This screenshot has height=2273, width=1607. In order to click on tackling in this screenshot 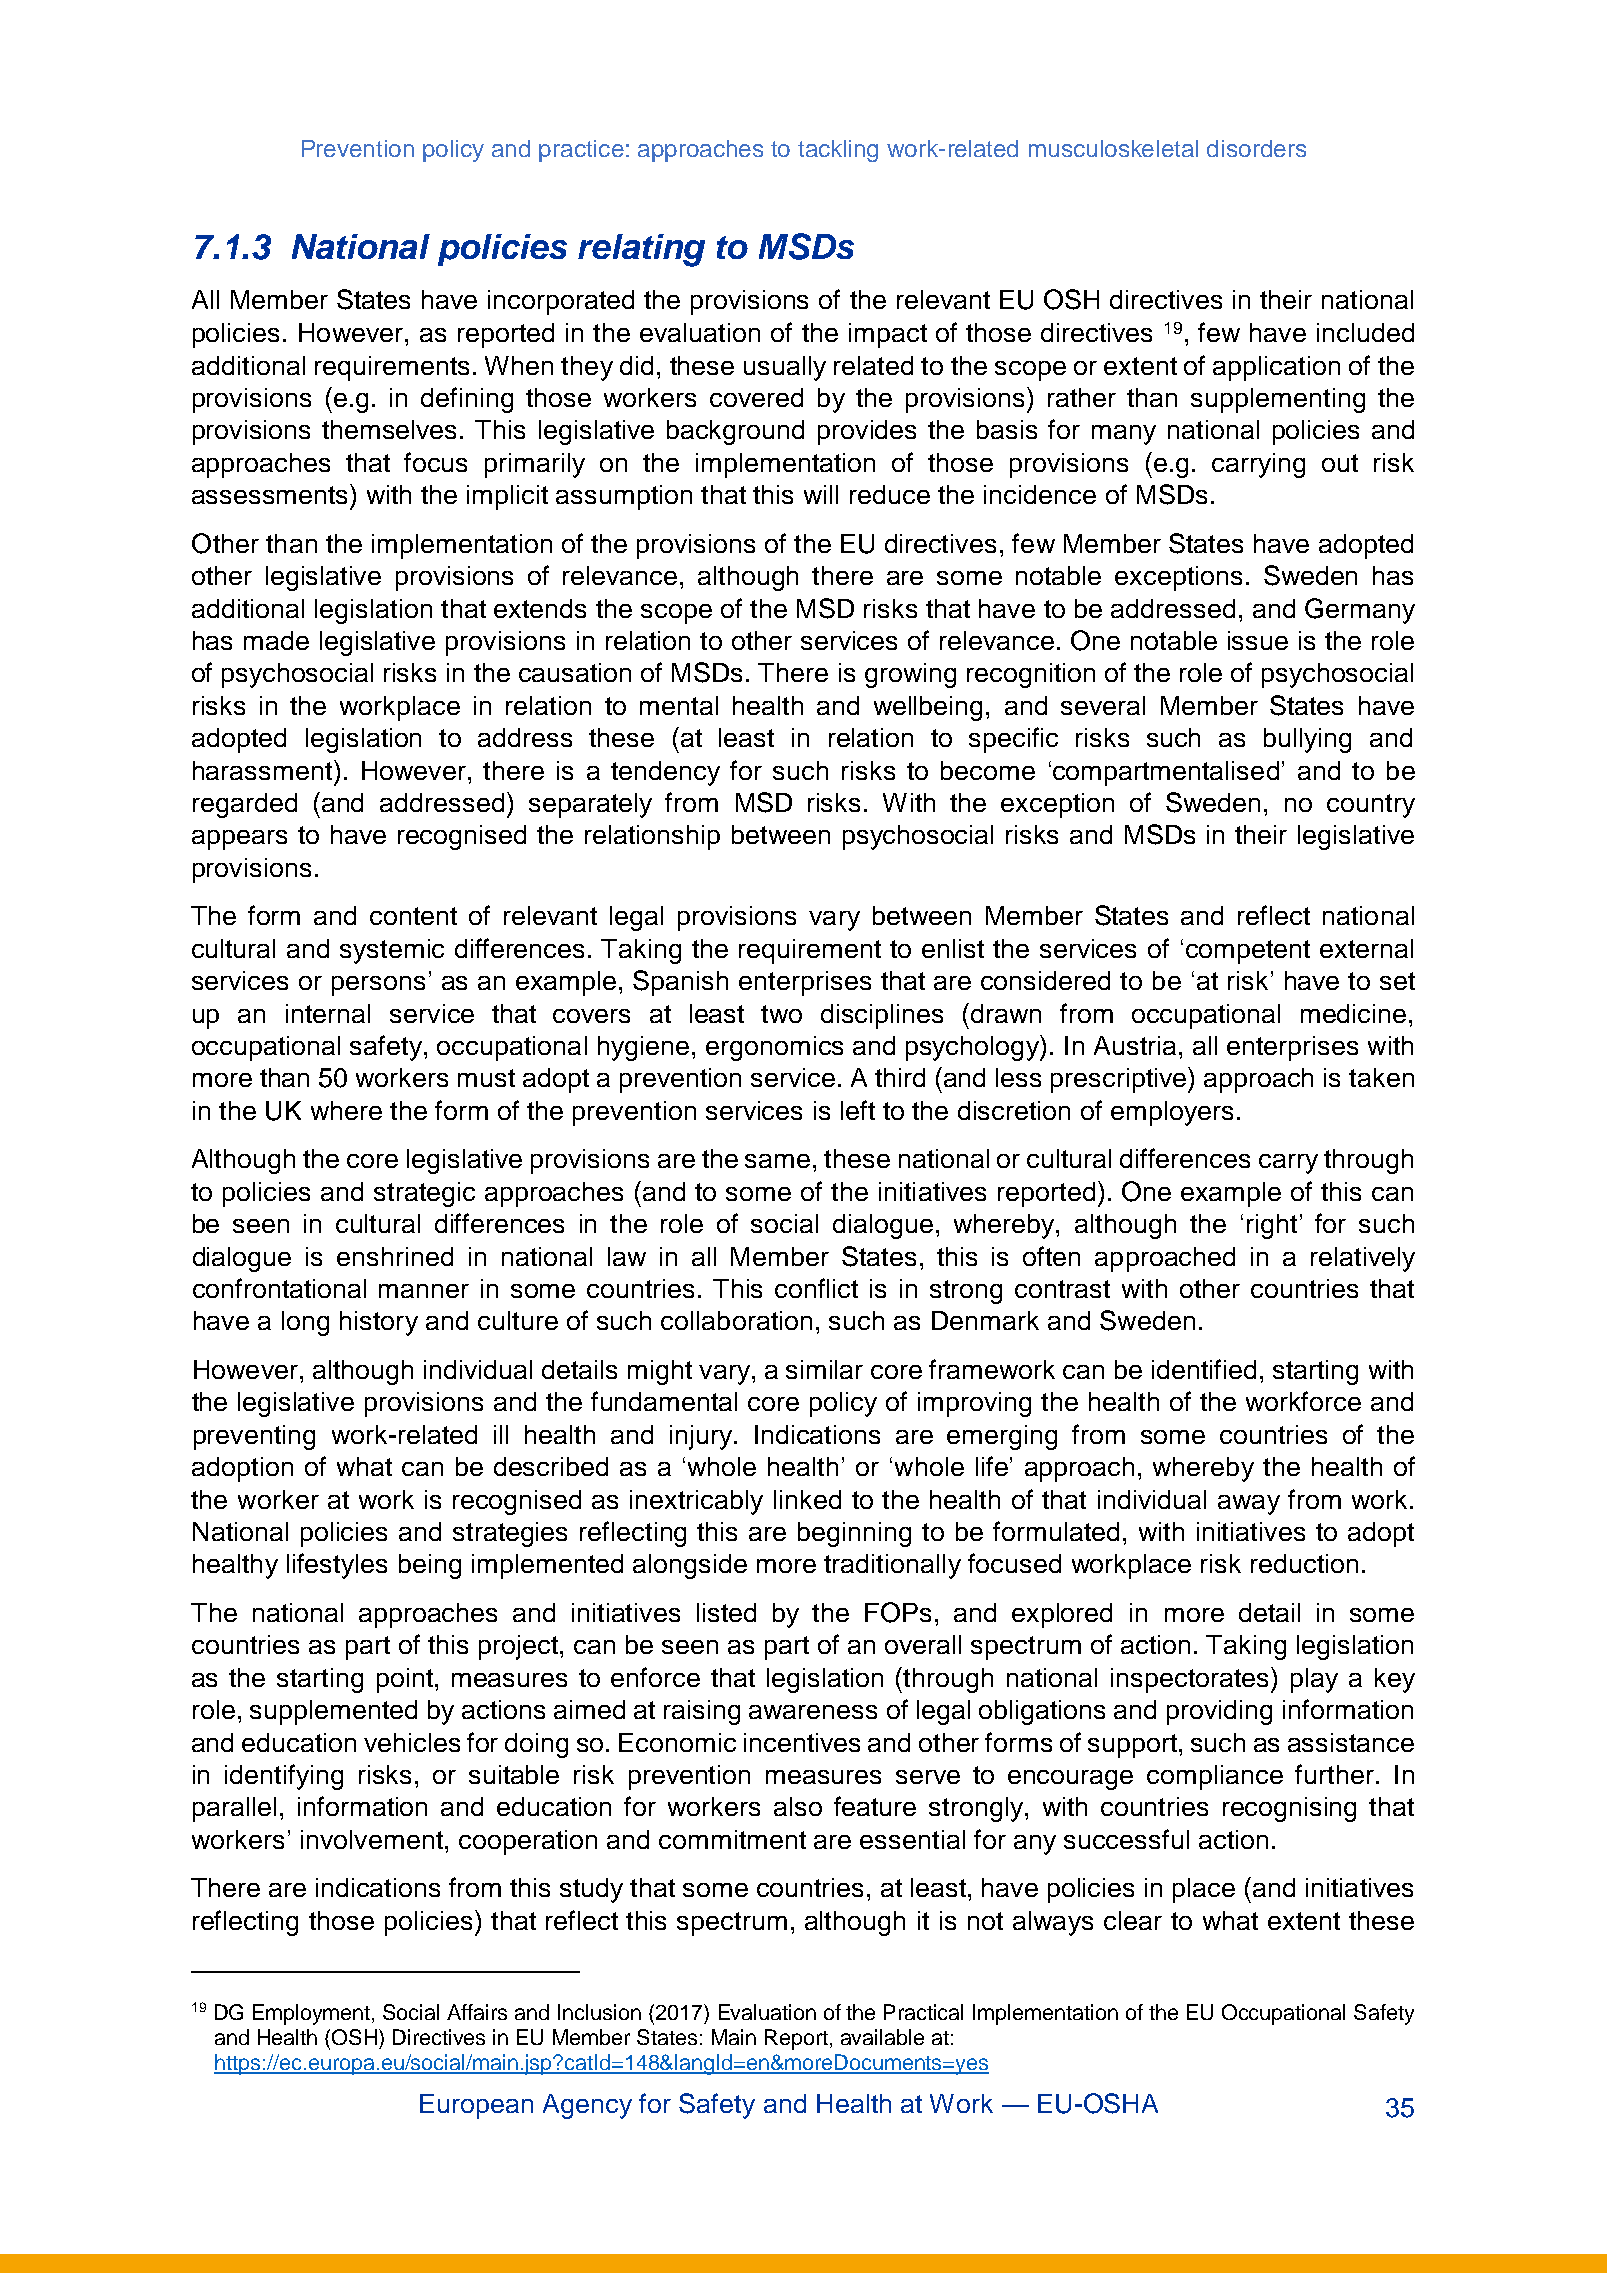, I will do `click(838, 151)`.
